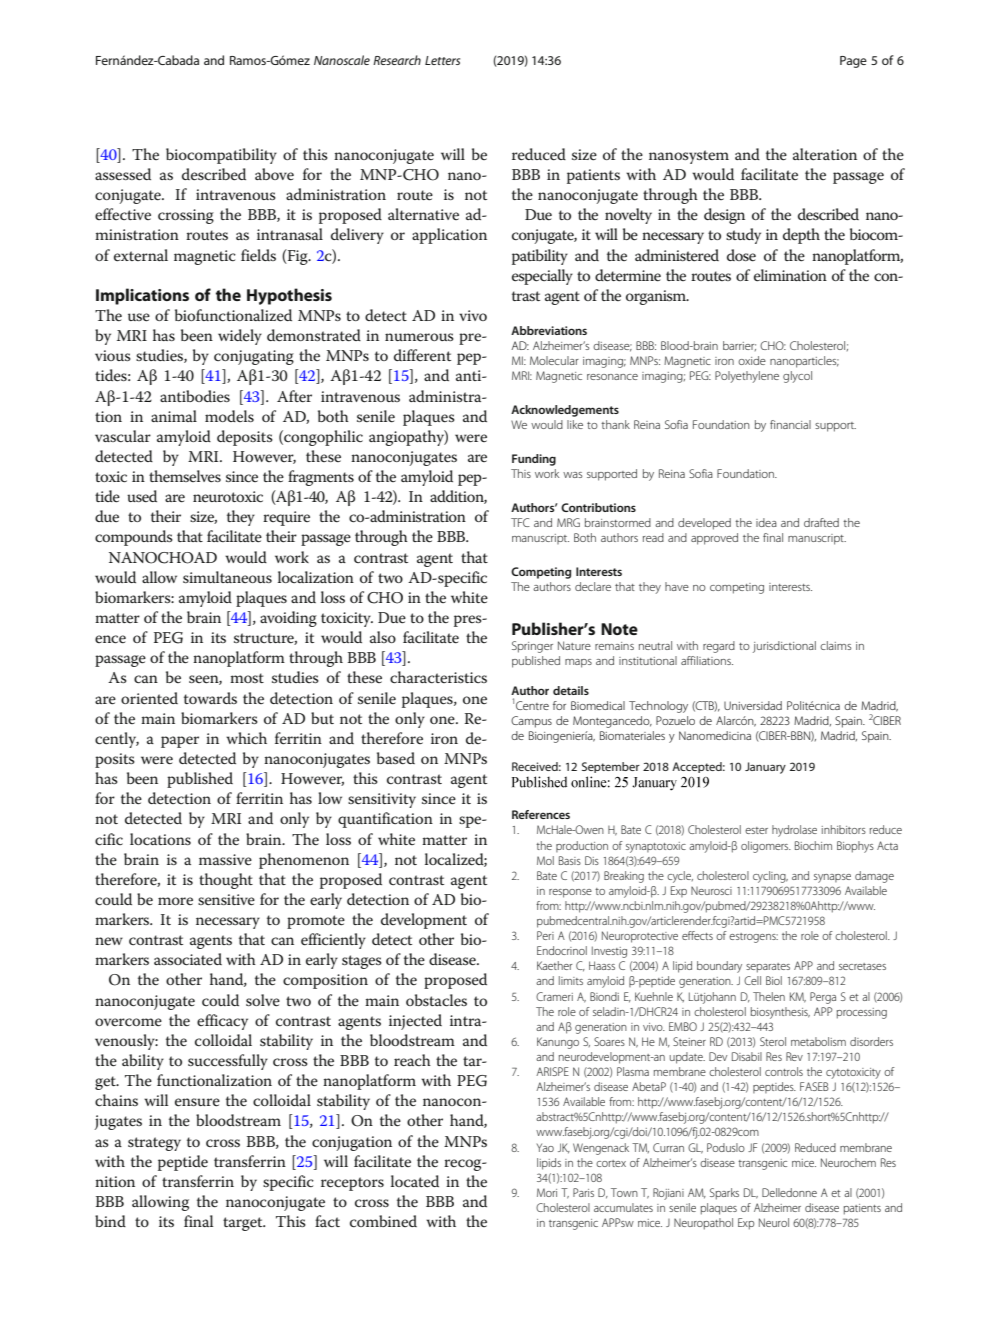 Image resolution: width=999 pixels, height=1327 pixels. What do you see at coordinates (554, 360) in the image?
I see `Molecular` at bounding box center [554, 360].
